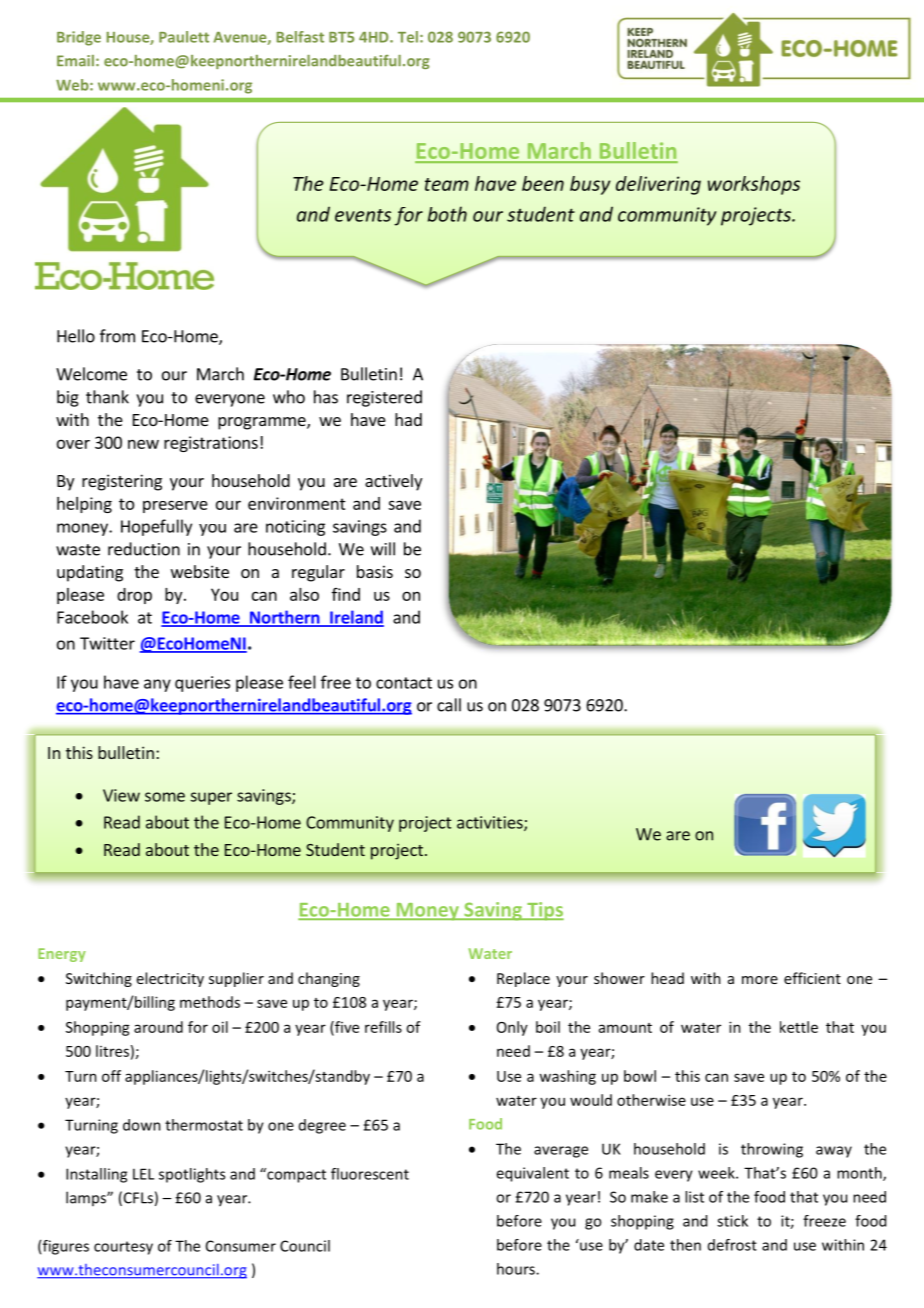 This page has width=924, height=1308. Describe the element at coordinates (75, 61) in the page. I see `Email` at that location.
